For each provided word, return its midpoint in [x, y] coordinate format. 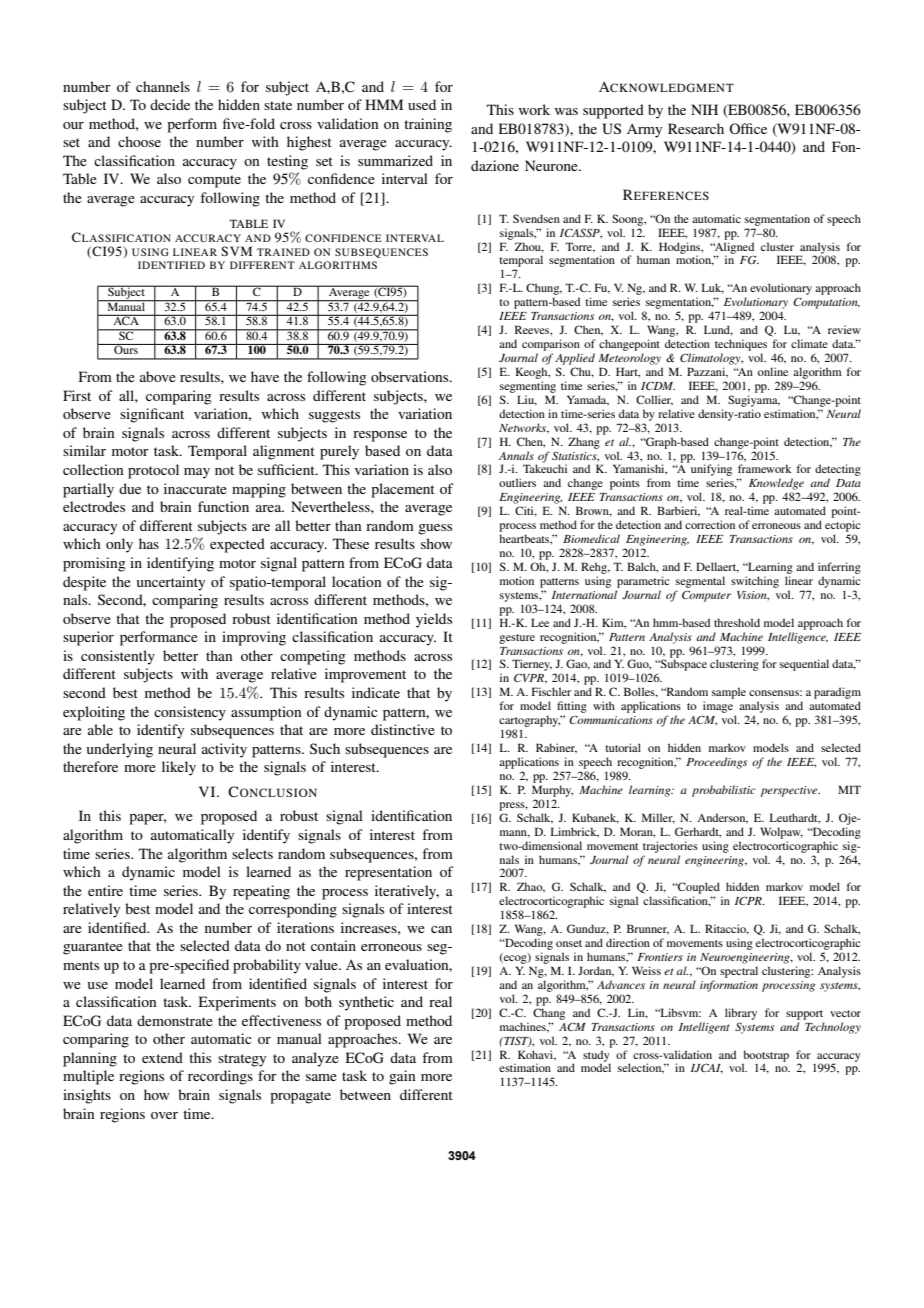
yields [434, 620]
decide [170, 104]
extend [162, 1057]
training [428, 125]
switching [755, 582]
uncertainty [171, 583]
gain [402, 1077]
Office [748, 128]
